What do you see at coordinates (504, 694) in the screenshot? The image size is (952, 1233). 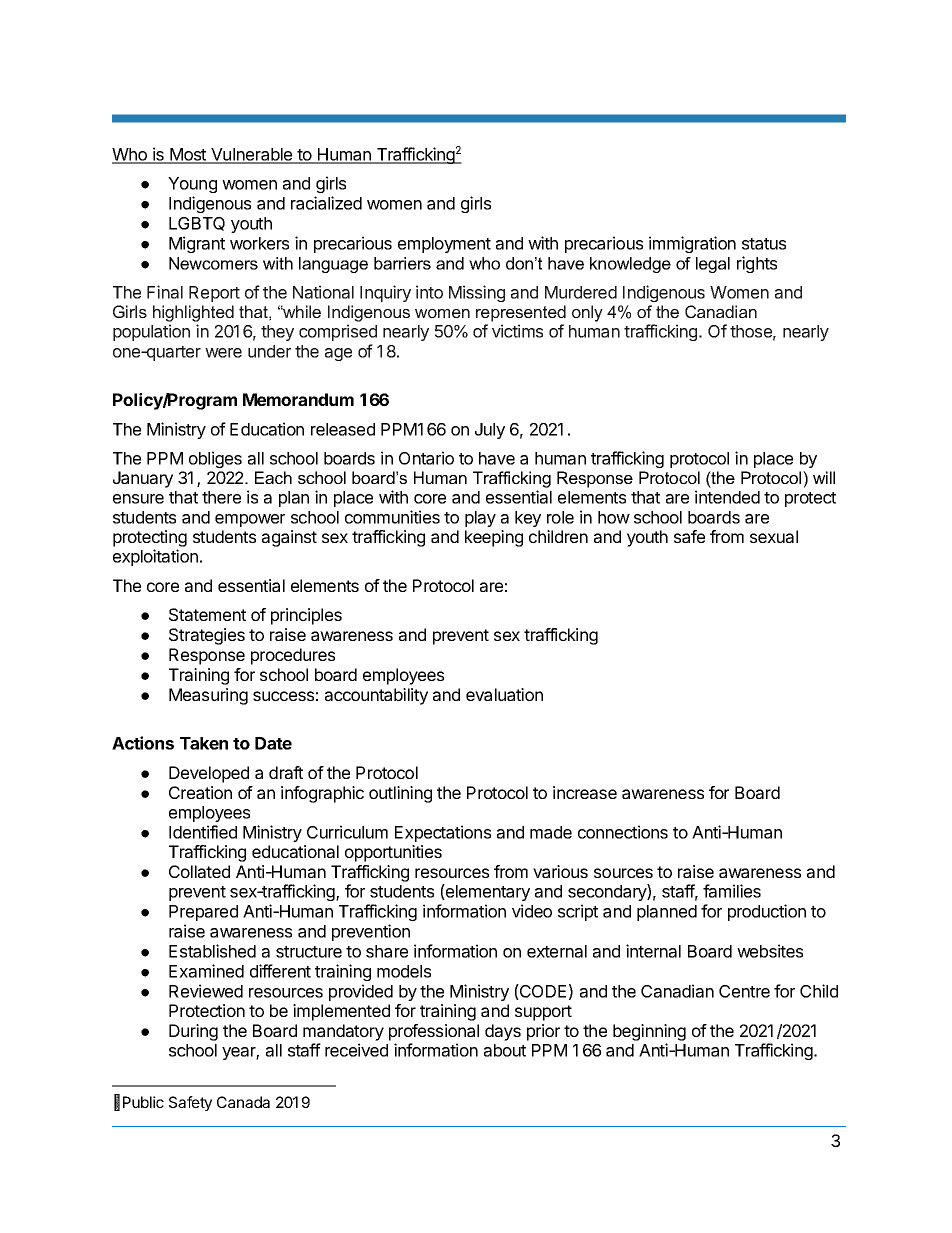 I see `evaluation` at bounding box center [504, 694].
